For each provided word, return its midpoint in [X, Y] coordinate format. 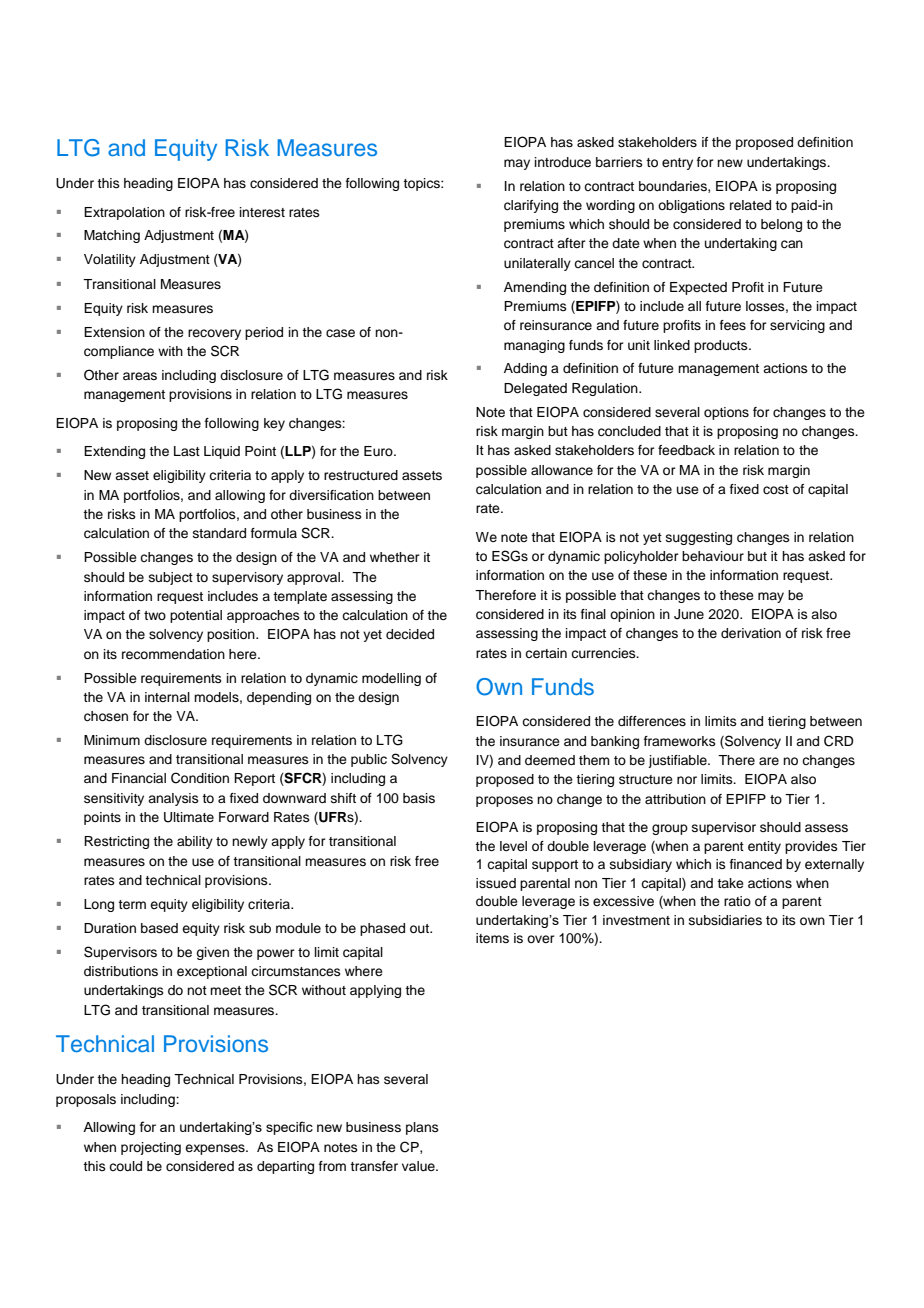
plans [422, 1128]
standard [219, 533]
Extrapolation [124, 213]
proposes [504, 801]
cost [776, 489]
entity [764, 847]
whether [395, 557]
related [750, 205]
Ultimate [189, 817]
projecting [151, 1148]
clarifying [531, 206]
